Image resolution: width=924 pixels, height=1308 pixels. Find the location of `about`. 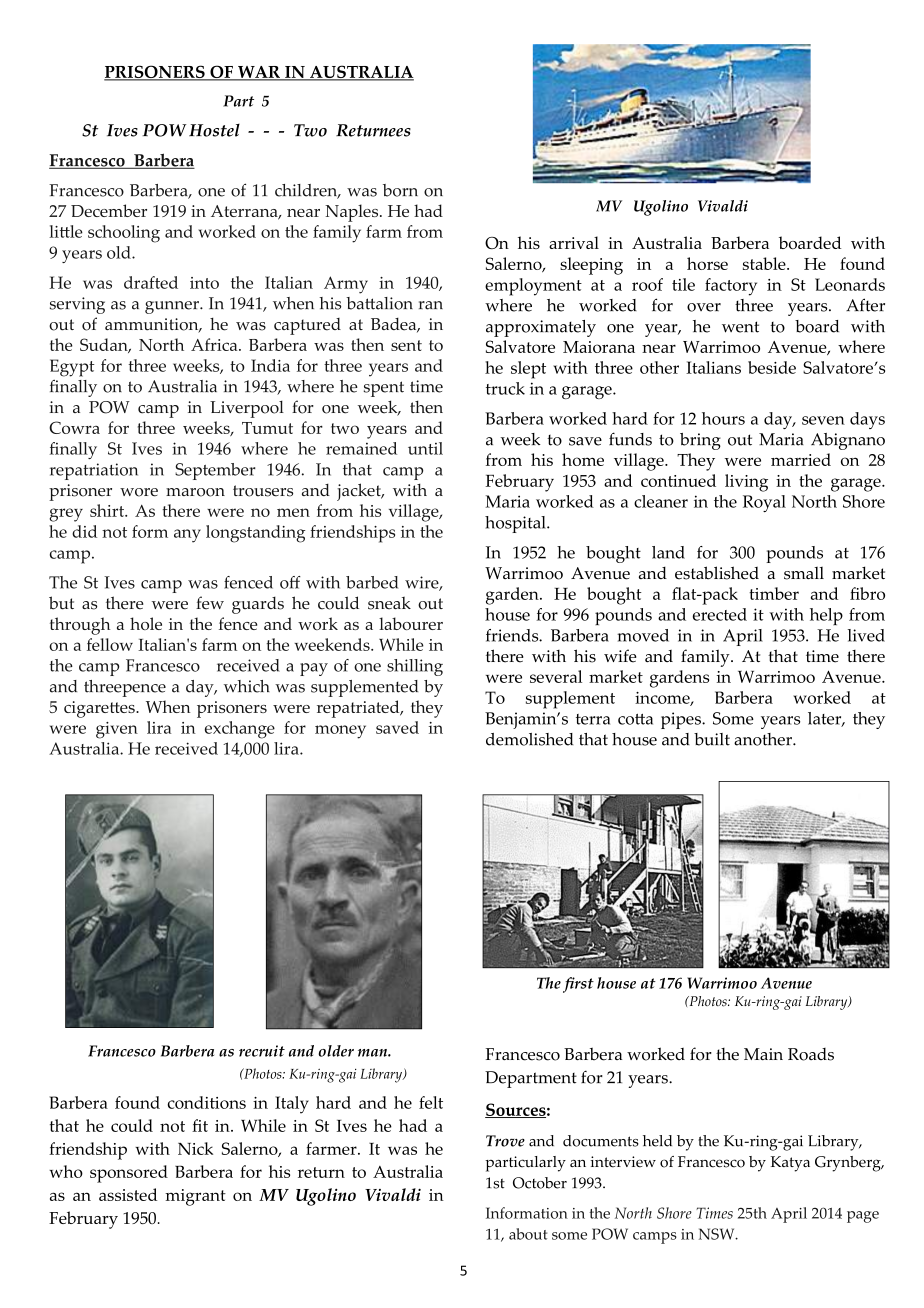

about is located at coordinates (528, 1234).
